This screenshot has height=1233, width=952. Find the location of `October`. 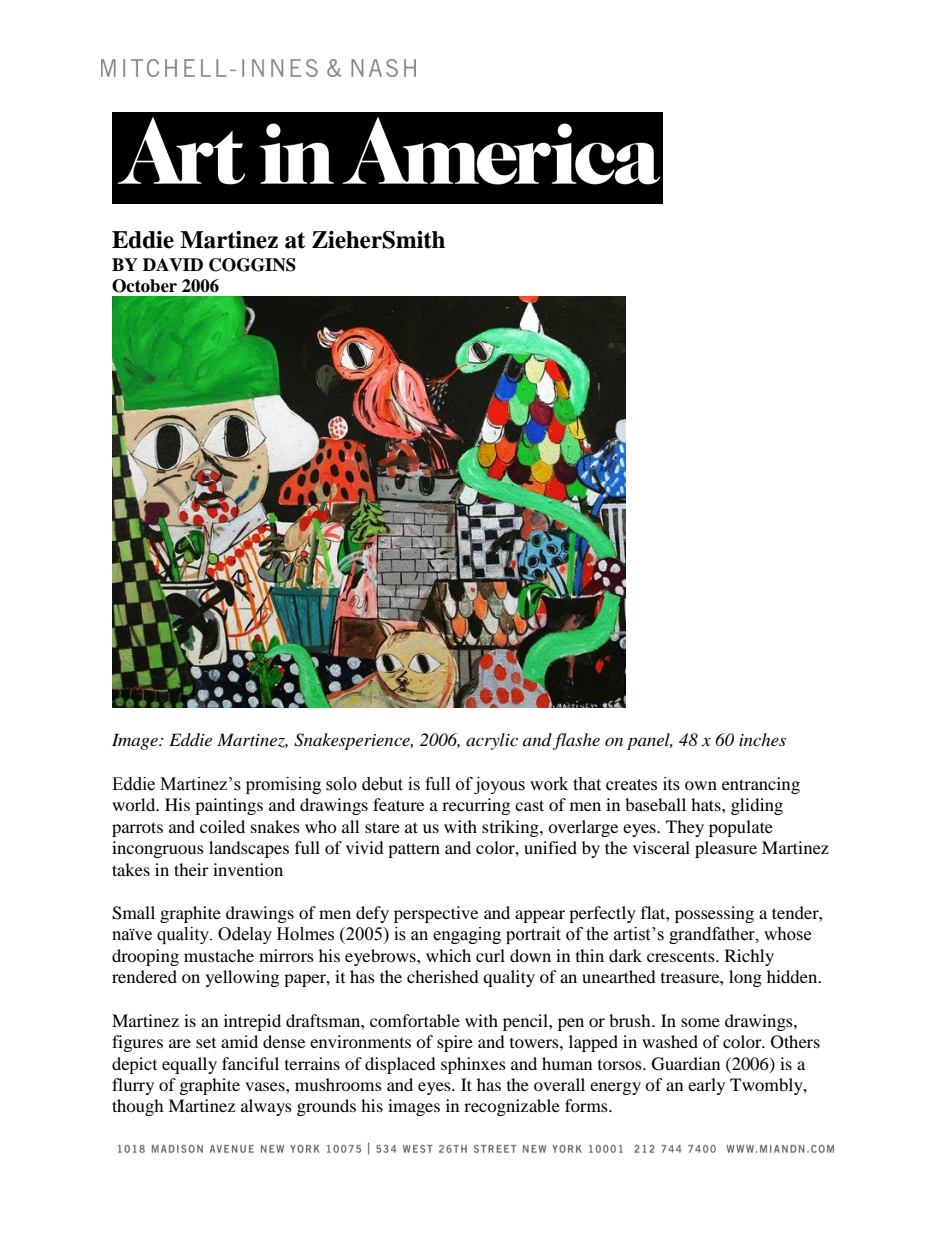

October is located at coordinates (144, 286).
